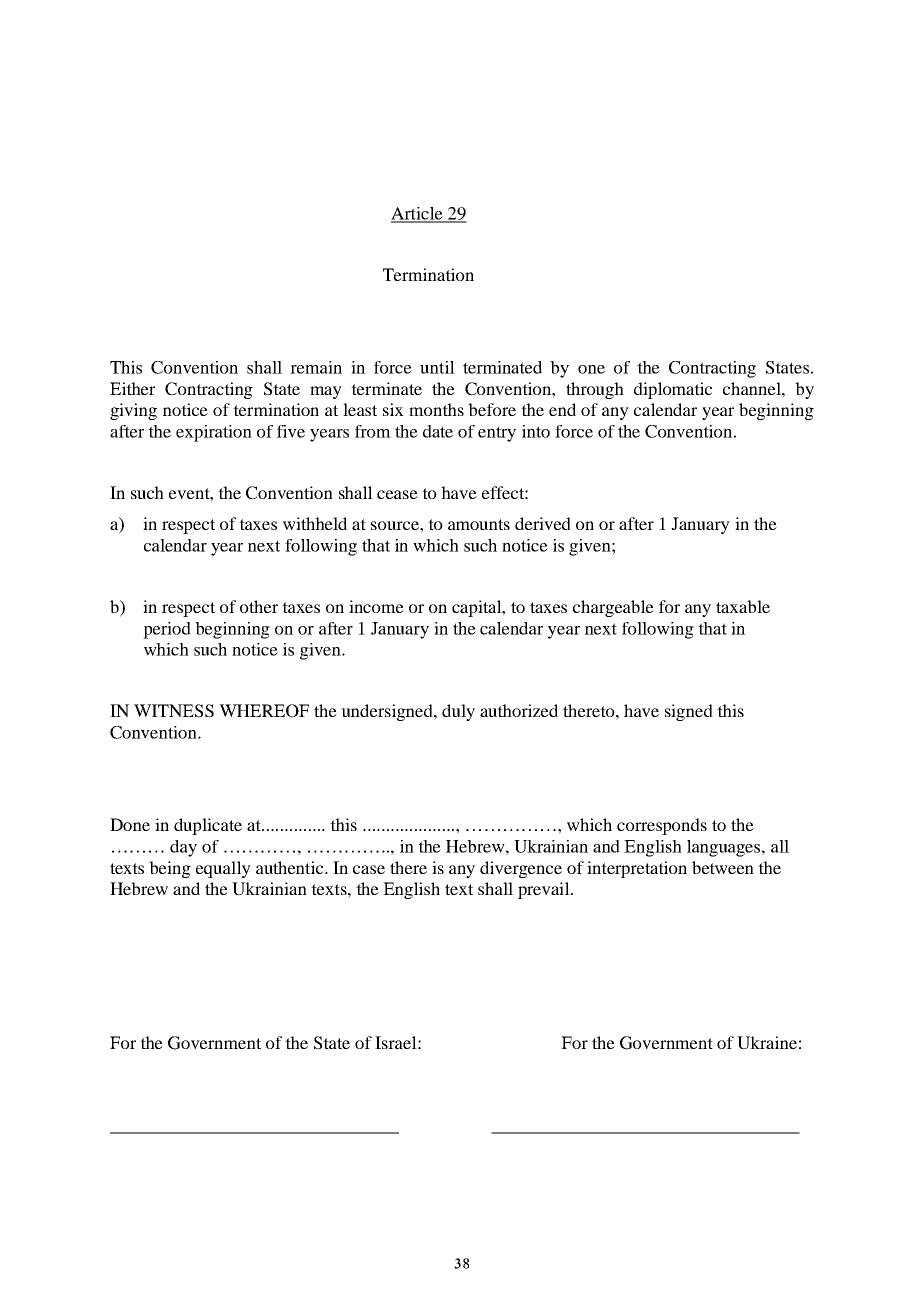 This screenshot has height=1308, width=924. What do you see at coordinates (259, 606) in the screenshot?
I see `other` at bounding box center [259, 606].
